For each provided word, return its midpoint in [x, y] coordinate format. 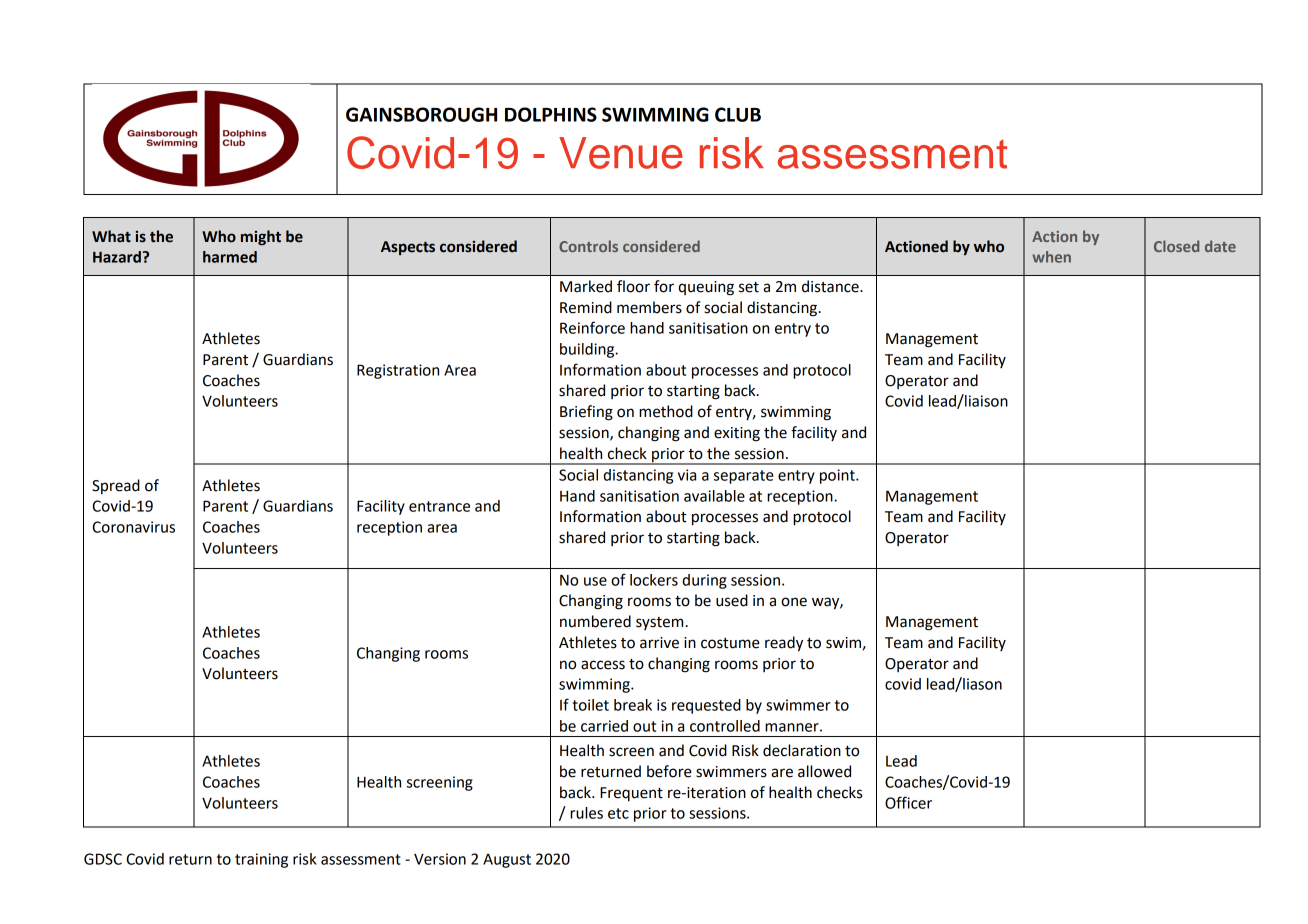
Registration [398, 371]
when [1051, 257]
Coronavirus [133, 527]
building [588, 350]
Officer [908, 802]
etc [618, 813]
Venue [621, 153]
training [261, 860]
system [659, 623]
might [261, 237]
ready [784, 644]
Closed [1176, 246]
